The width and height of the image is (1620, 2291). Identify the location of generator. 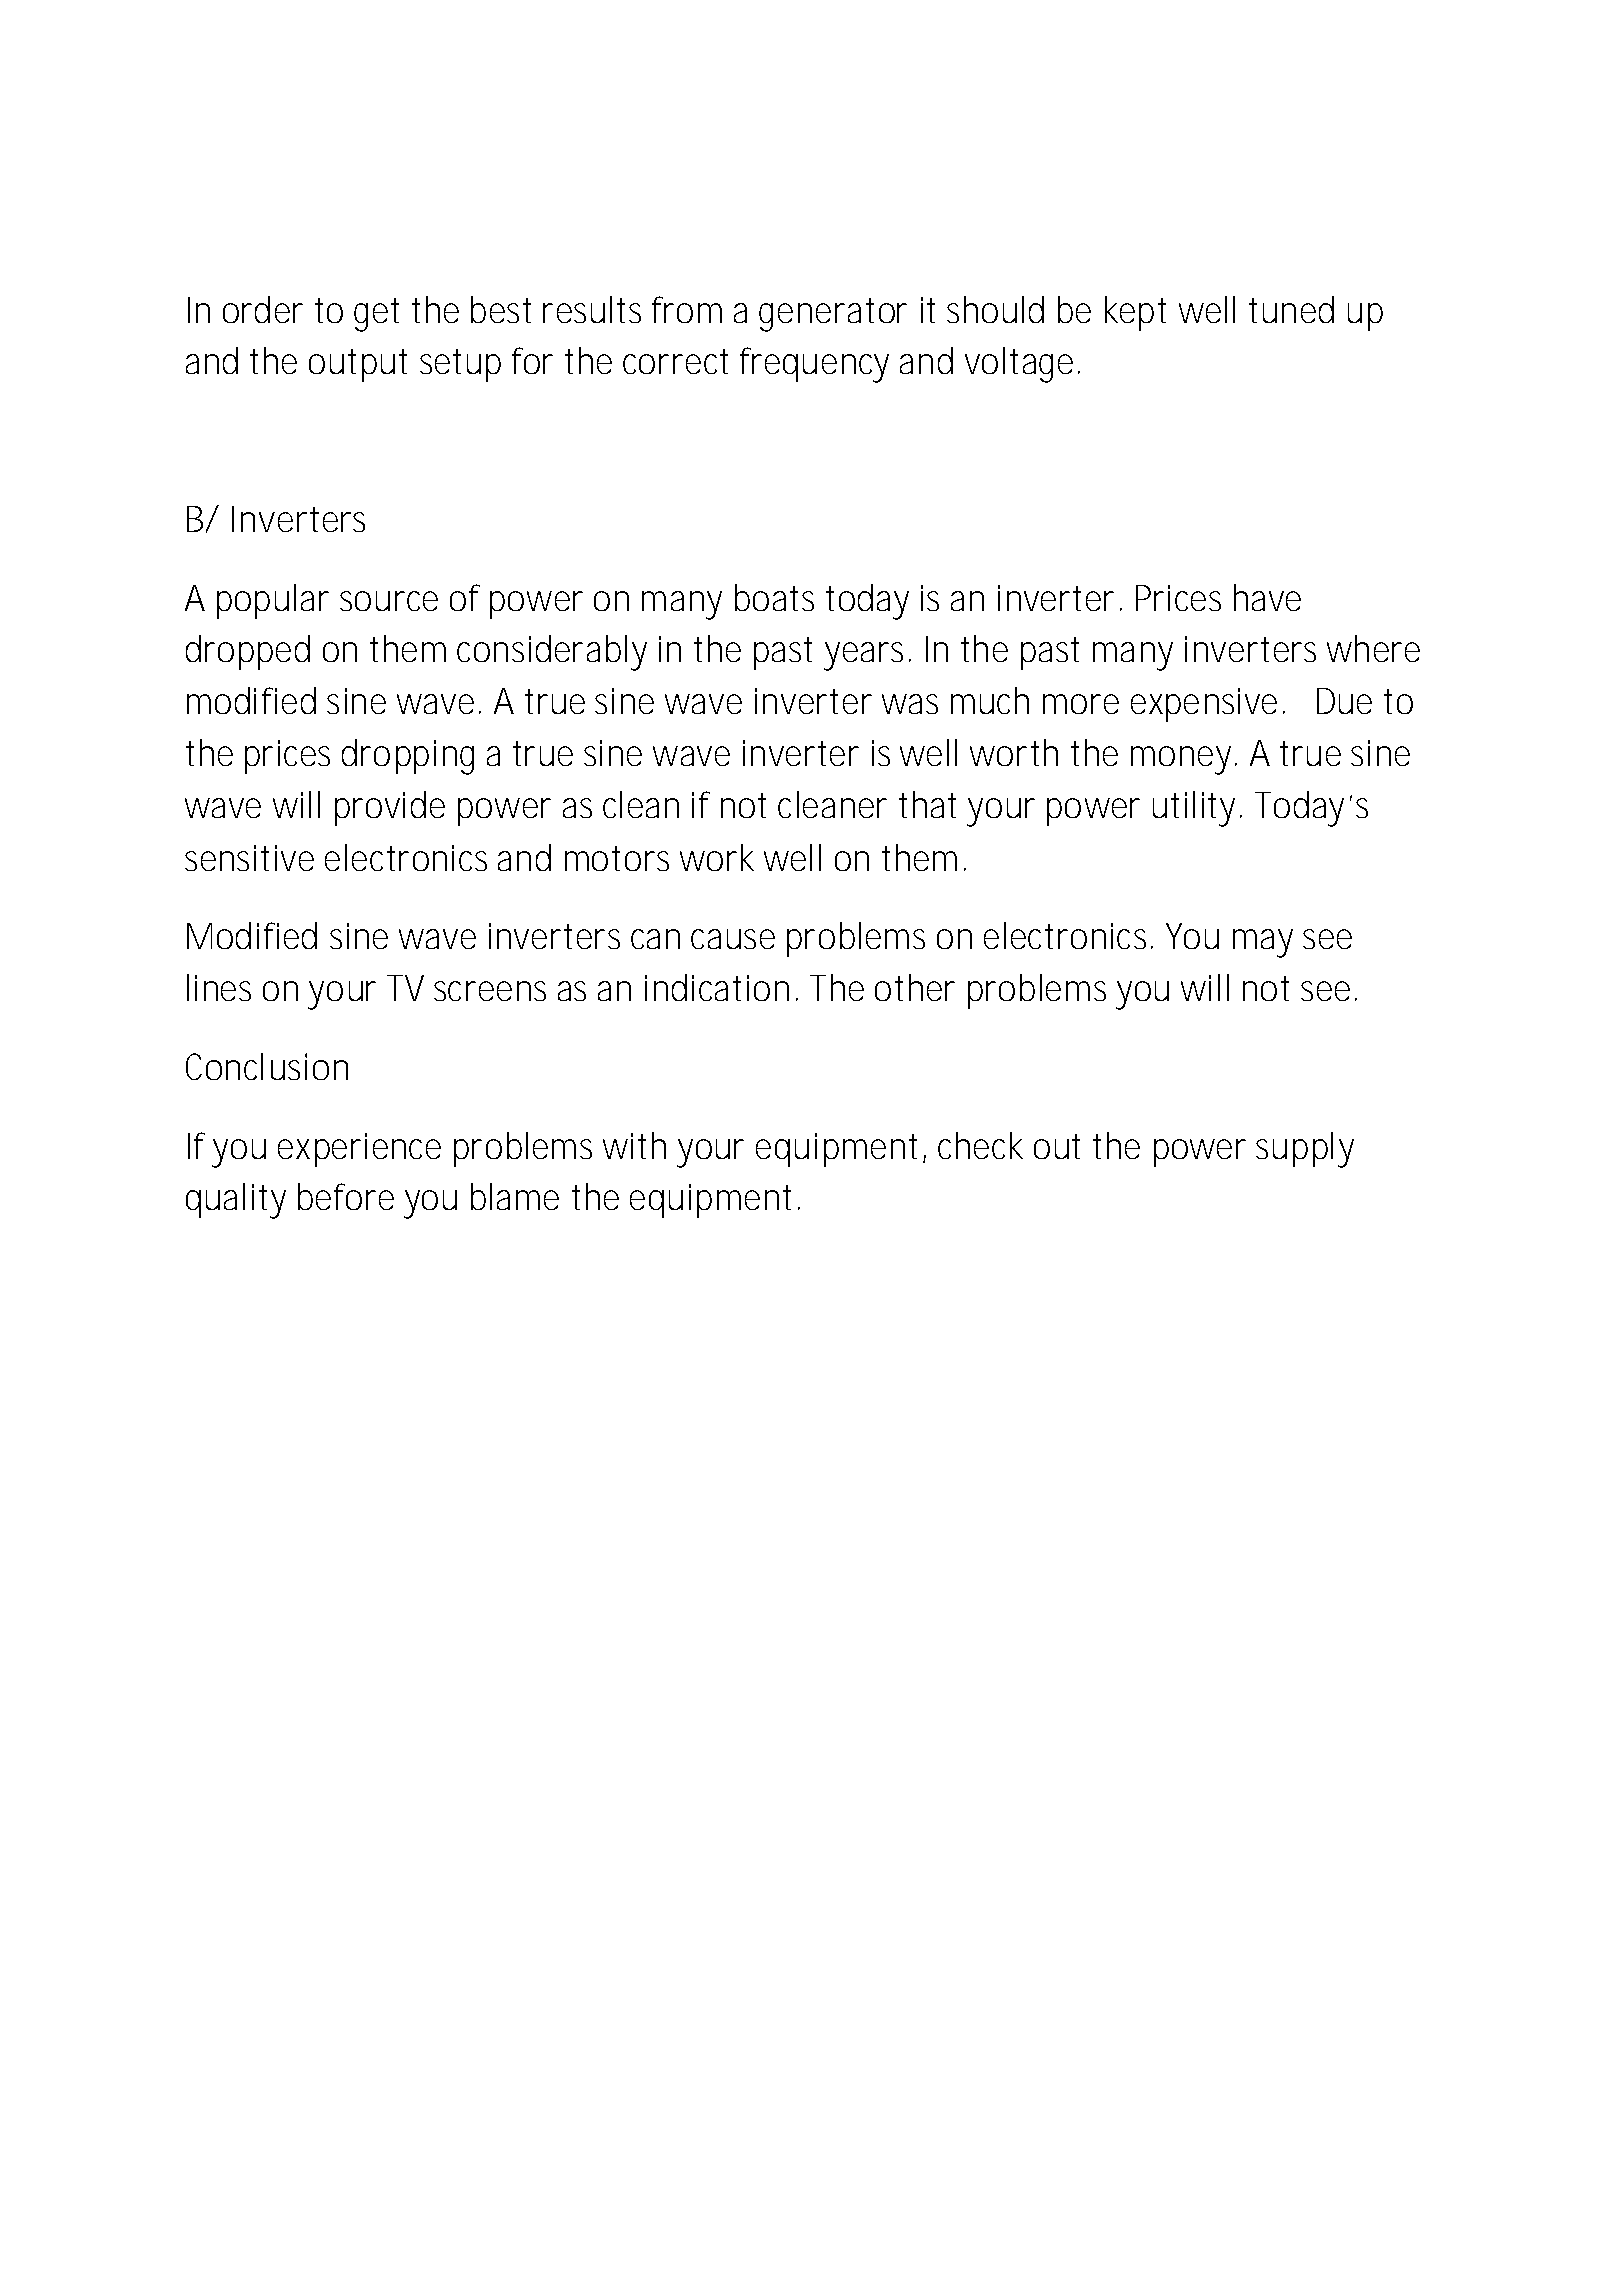
(833, 315).
